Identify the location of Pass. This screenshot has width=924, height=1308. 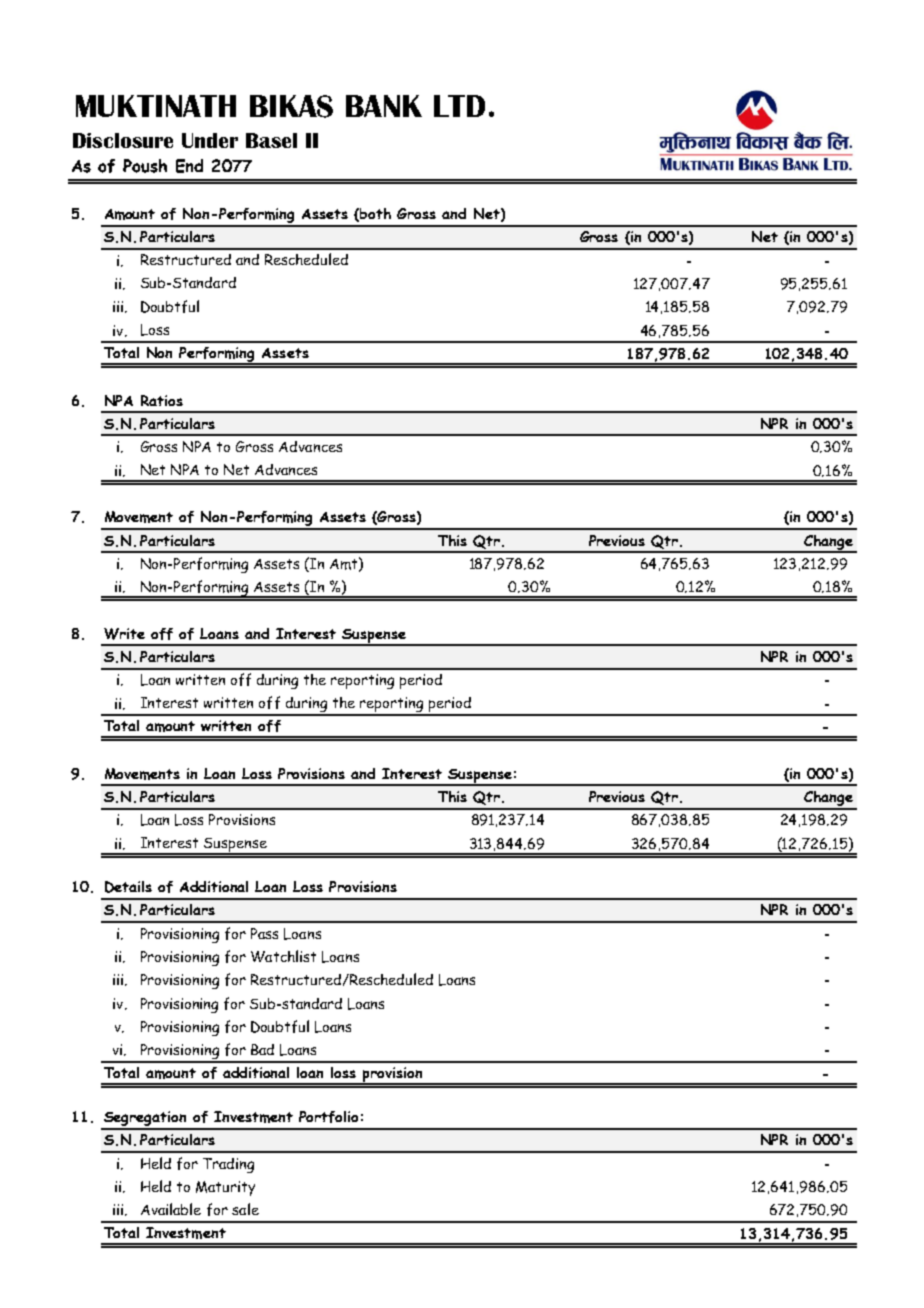
(264, 933).
